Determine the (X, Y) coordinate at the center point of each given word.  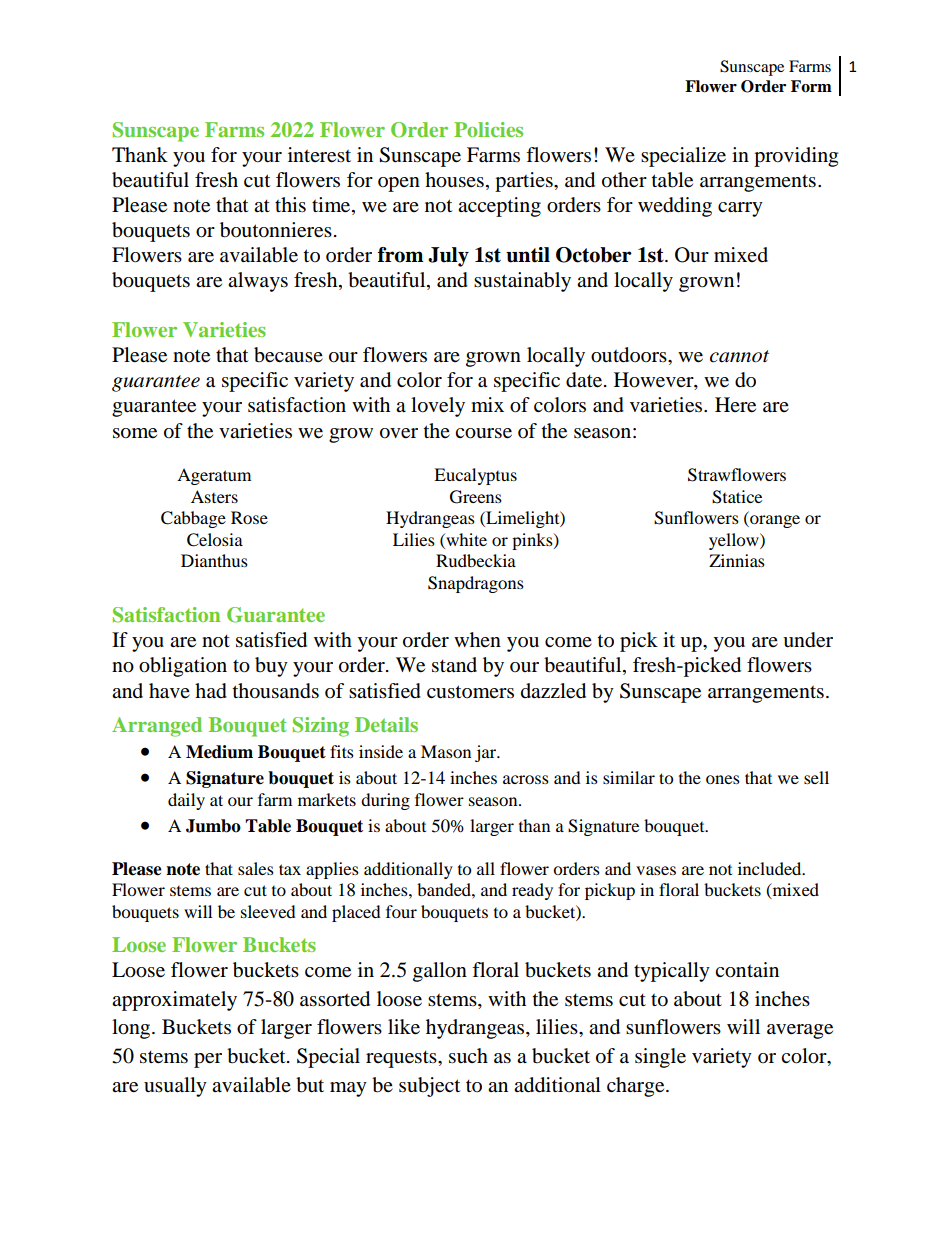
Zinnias (737, 560)
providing (796, 157)
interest (319, 155)
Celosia (215, 540)
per (208, 1060)
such (468, 1056)
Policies (488, 129)
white (465, 539)
